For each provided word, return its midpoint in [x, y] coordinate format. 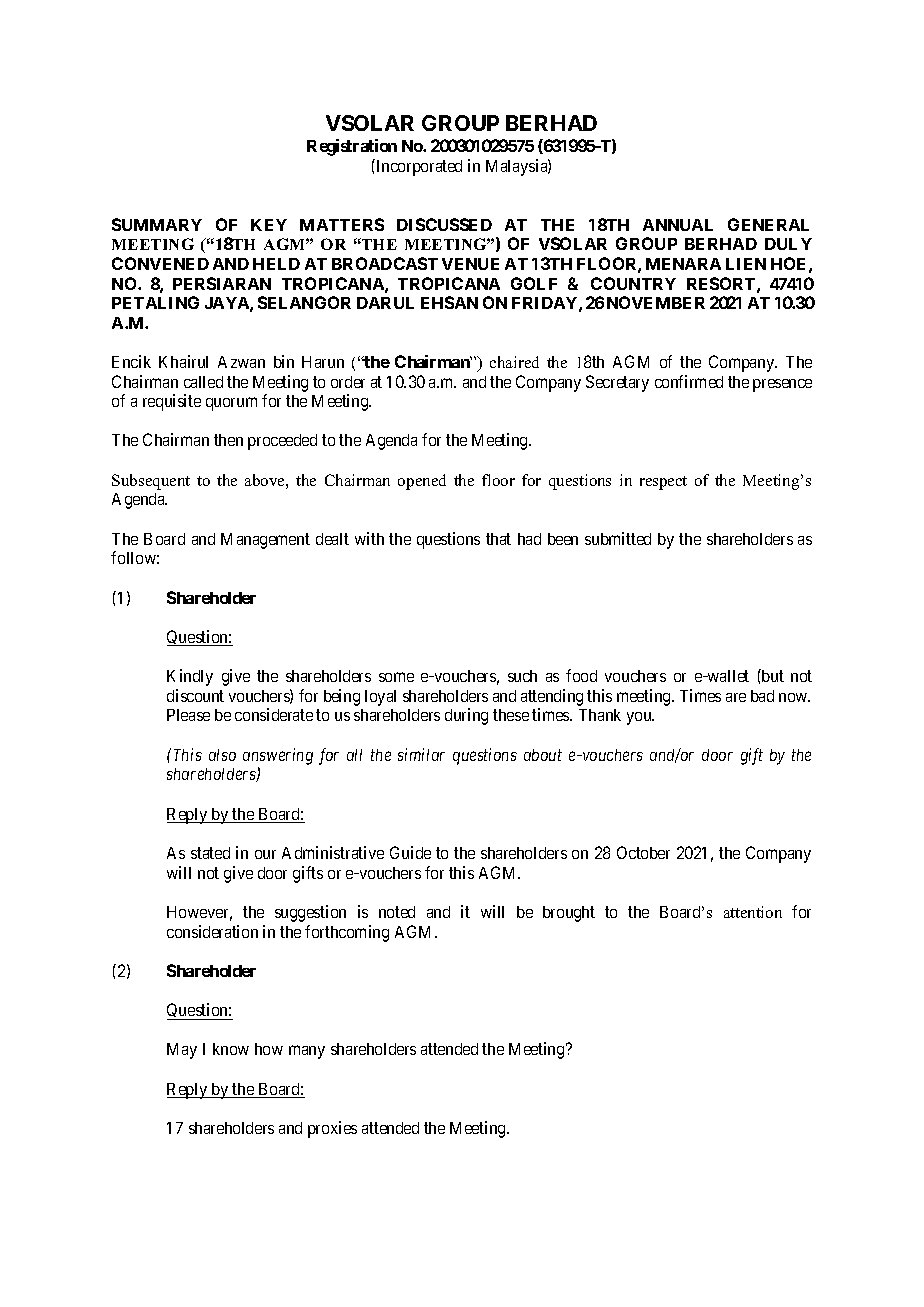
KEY [269, 225]
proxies [332, 1129]
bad [762, 696]
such [522, 676]
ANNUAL [678, 225]
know [231, 1049]
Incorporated [418, 167]
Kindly [190, 677]
